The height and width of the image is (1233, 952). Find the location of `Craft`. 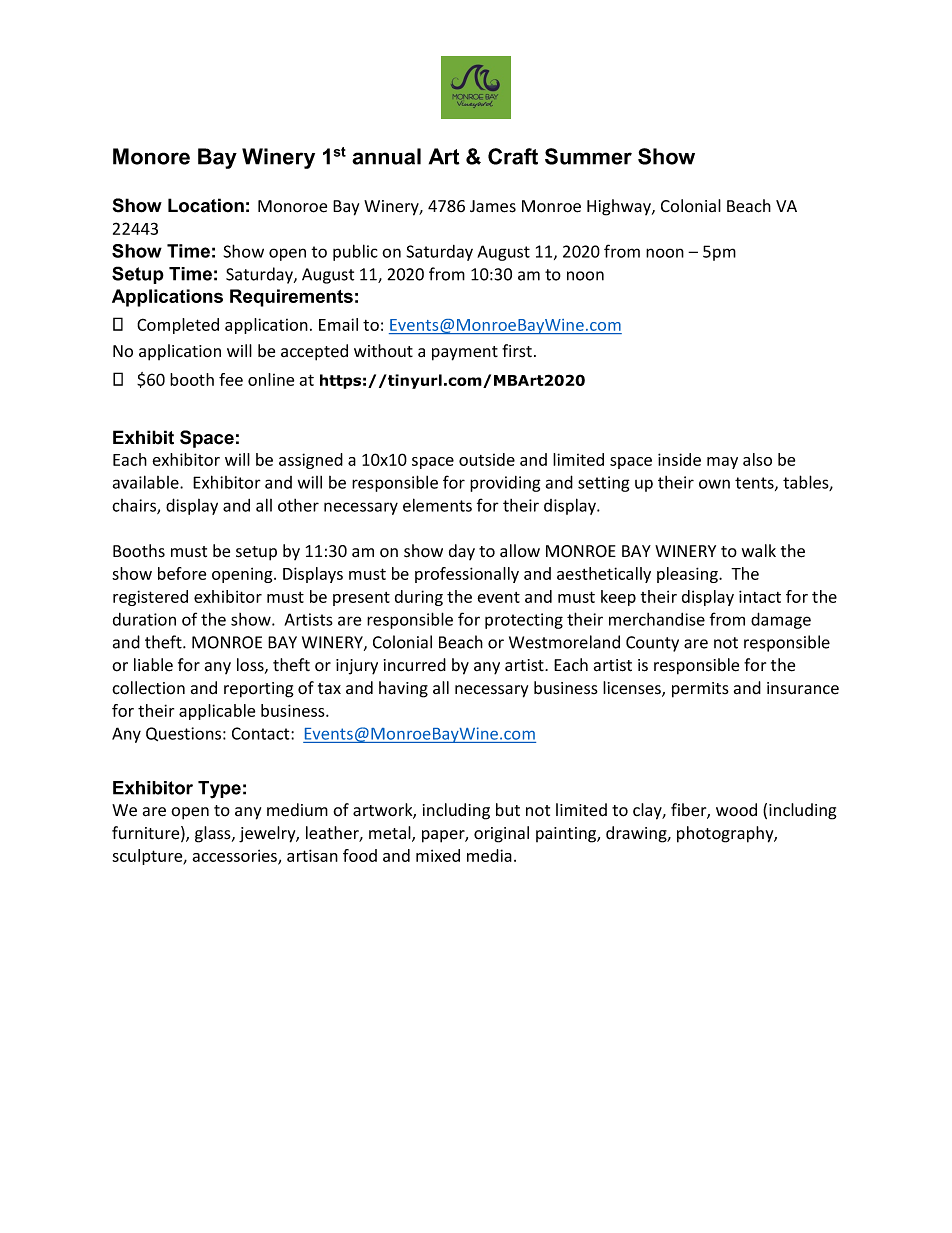

Craft is located at coordinates (513, 156).
